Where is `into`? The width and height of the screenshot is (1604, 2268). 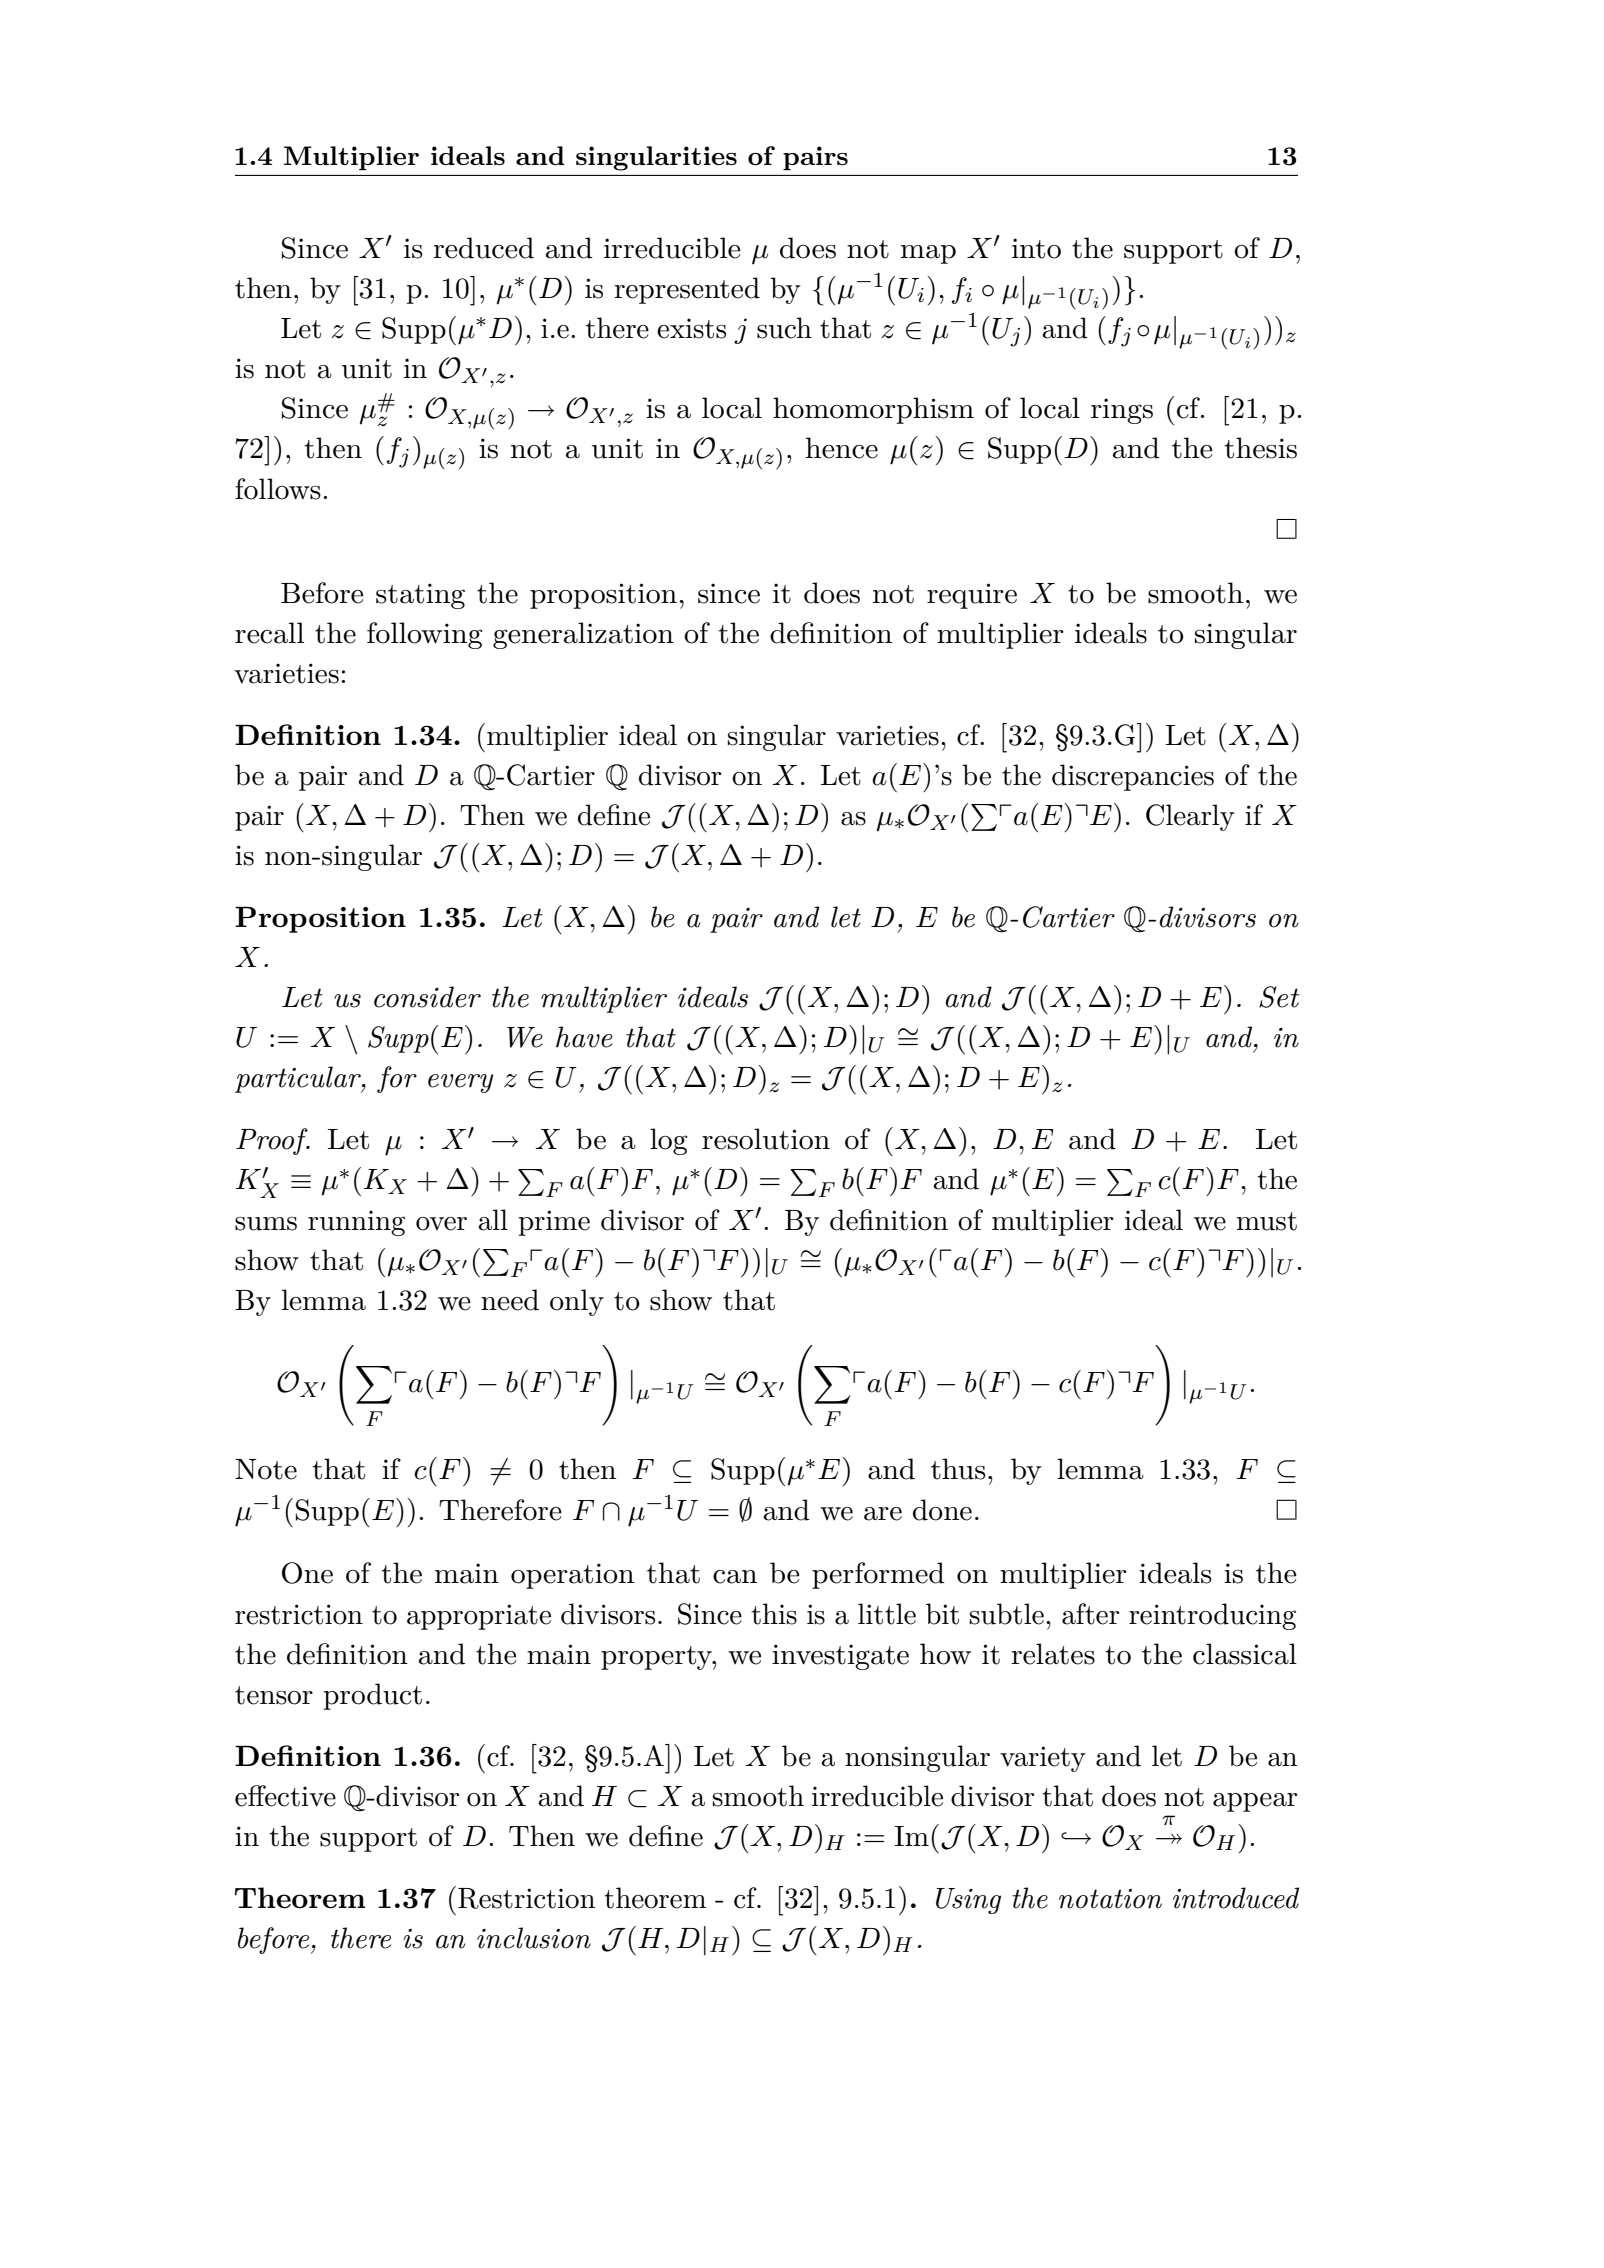
into is located at coordinates (1036, 248).
